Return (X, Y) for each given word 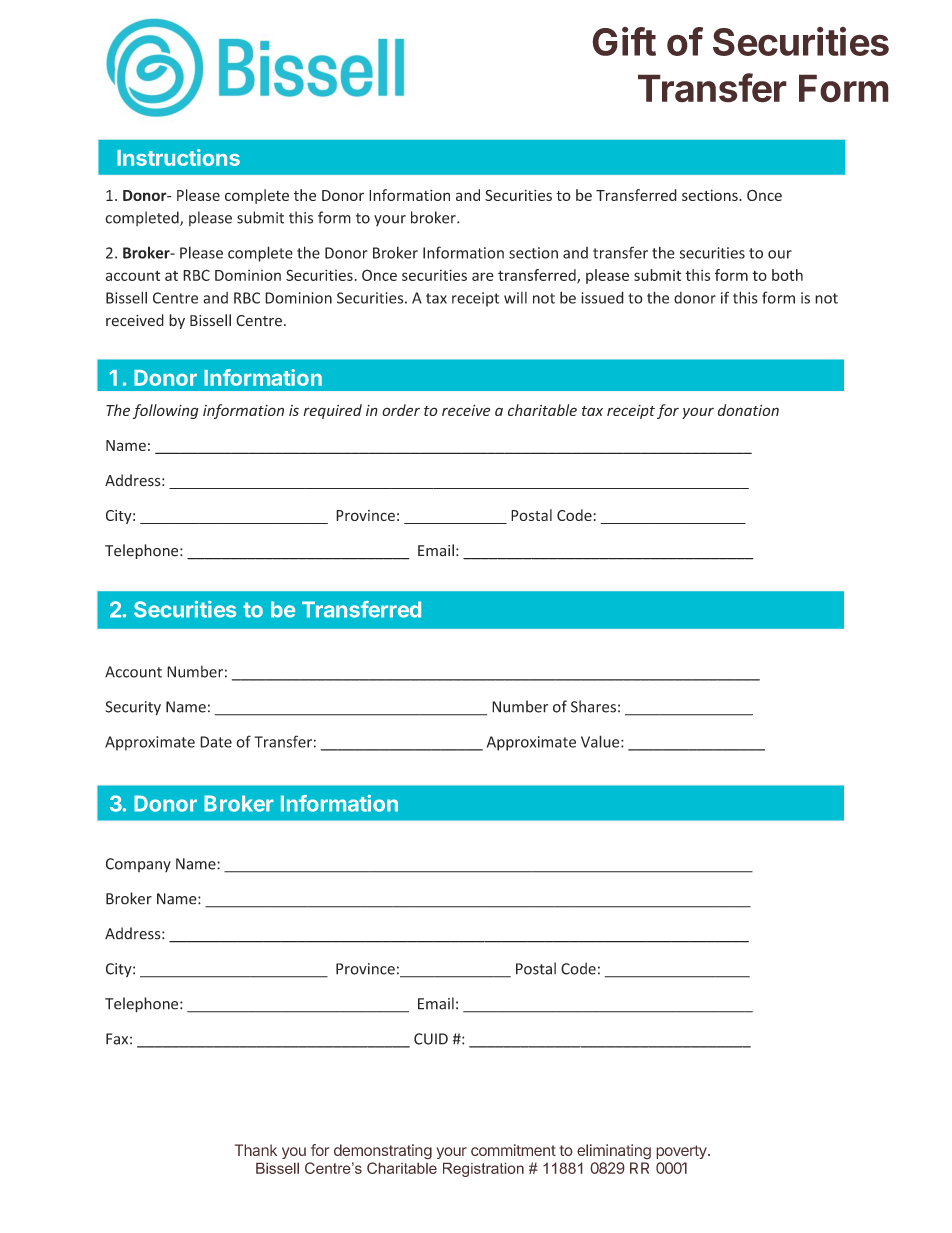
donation (748, 410)
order (401, 410)
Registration (483, 1169)
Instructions (178, 157)
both (787, 275)
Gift (624, 41)
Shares (593, 706)
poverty (682, 1152)
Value (601, 741)
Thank (256, 1150)
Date (216, 742)
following (166, 411)
